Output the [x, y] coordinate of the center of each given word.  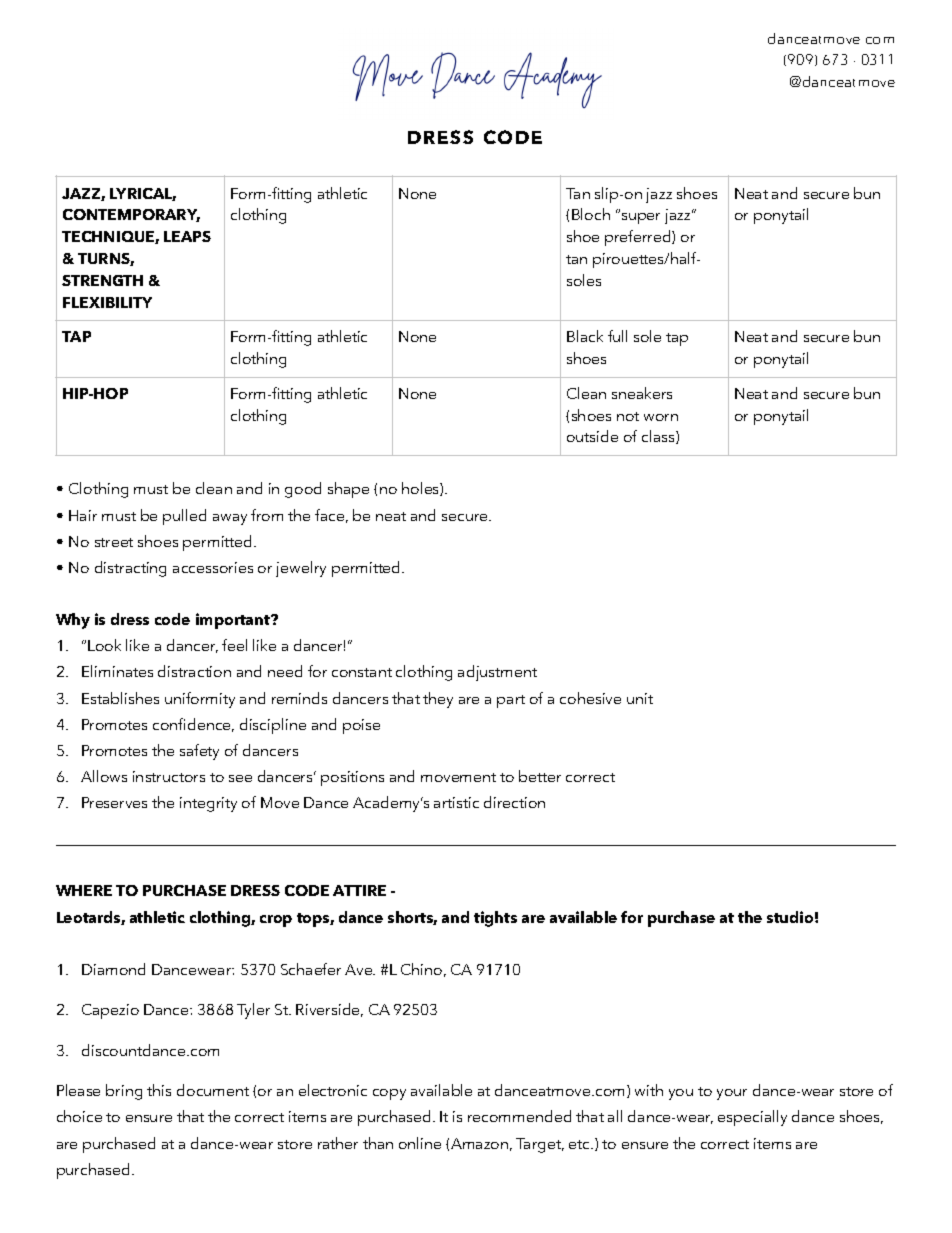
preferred [639, 238]
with [649, 1090]
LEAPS [187, 236]
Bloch [591, 214]
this [159, 1090]
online [420, 1143]
